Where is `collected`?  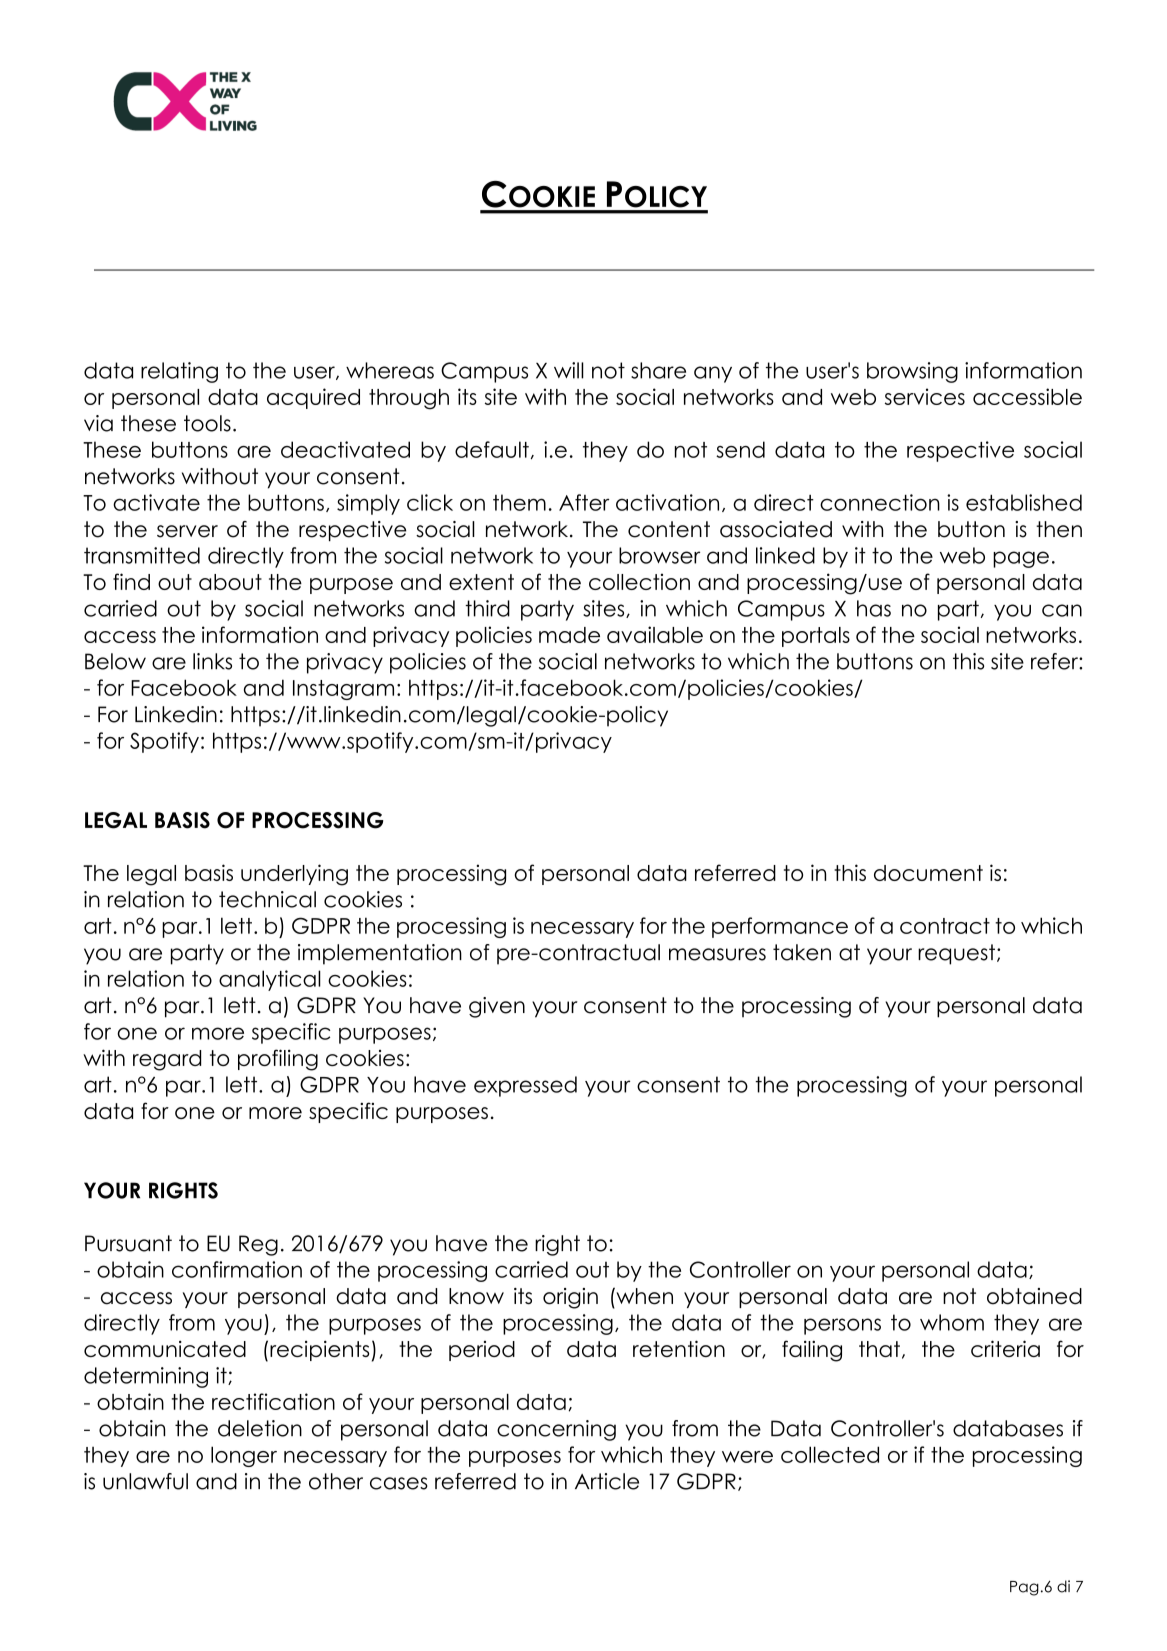 collected is located at coordinates (830, 1454).
